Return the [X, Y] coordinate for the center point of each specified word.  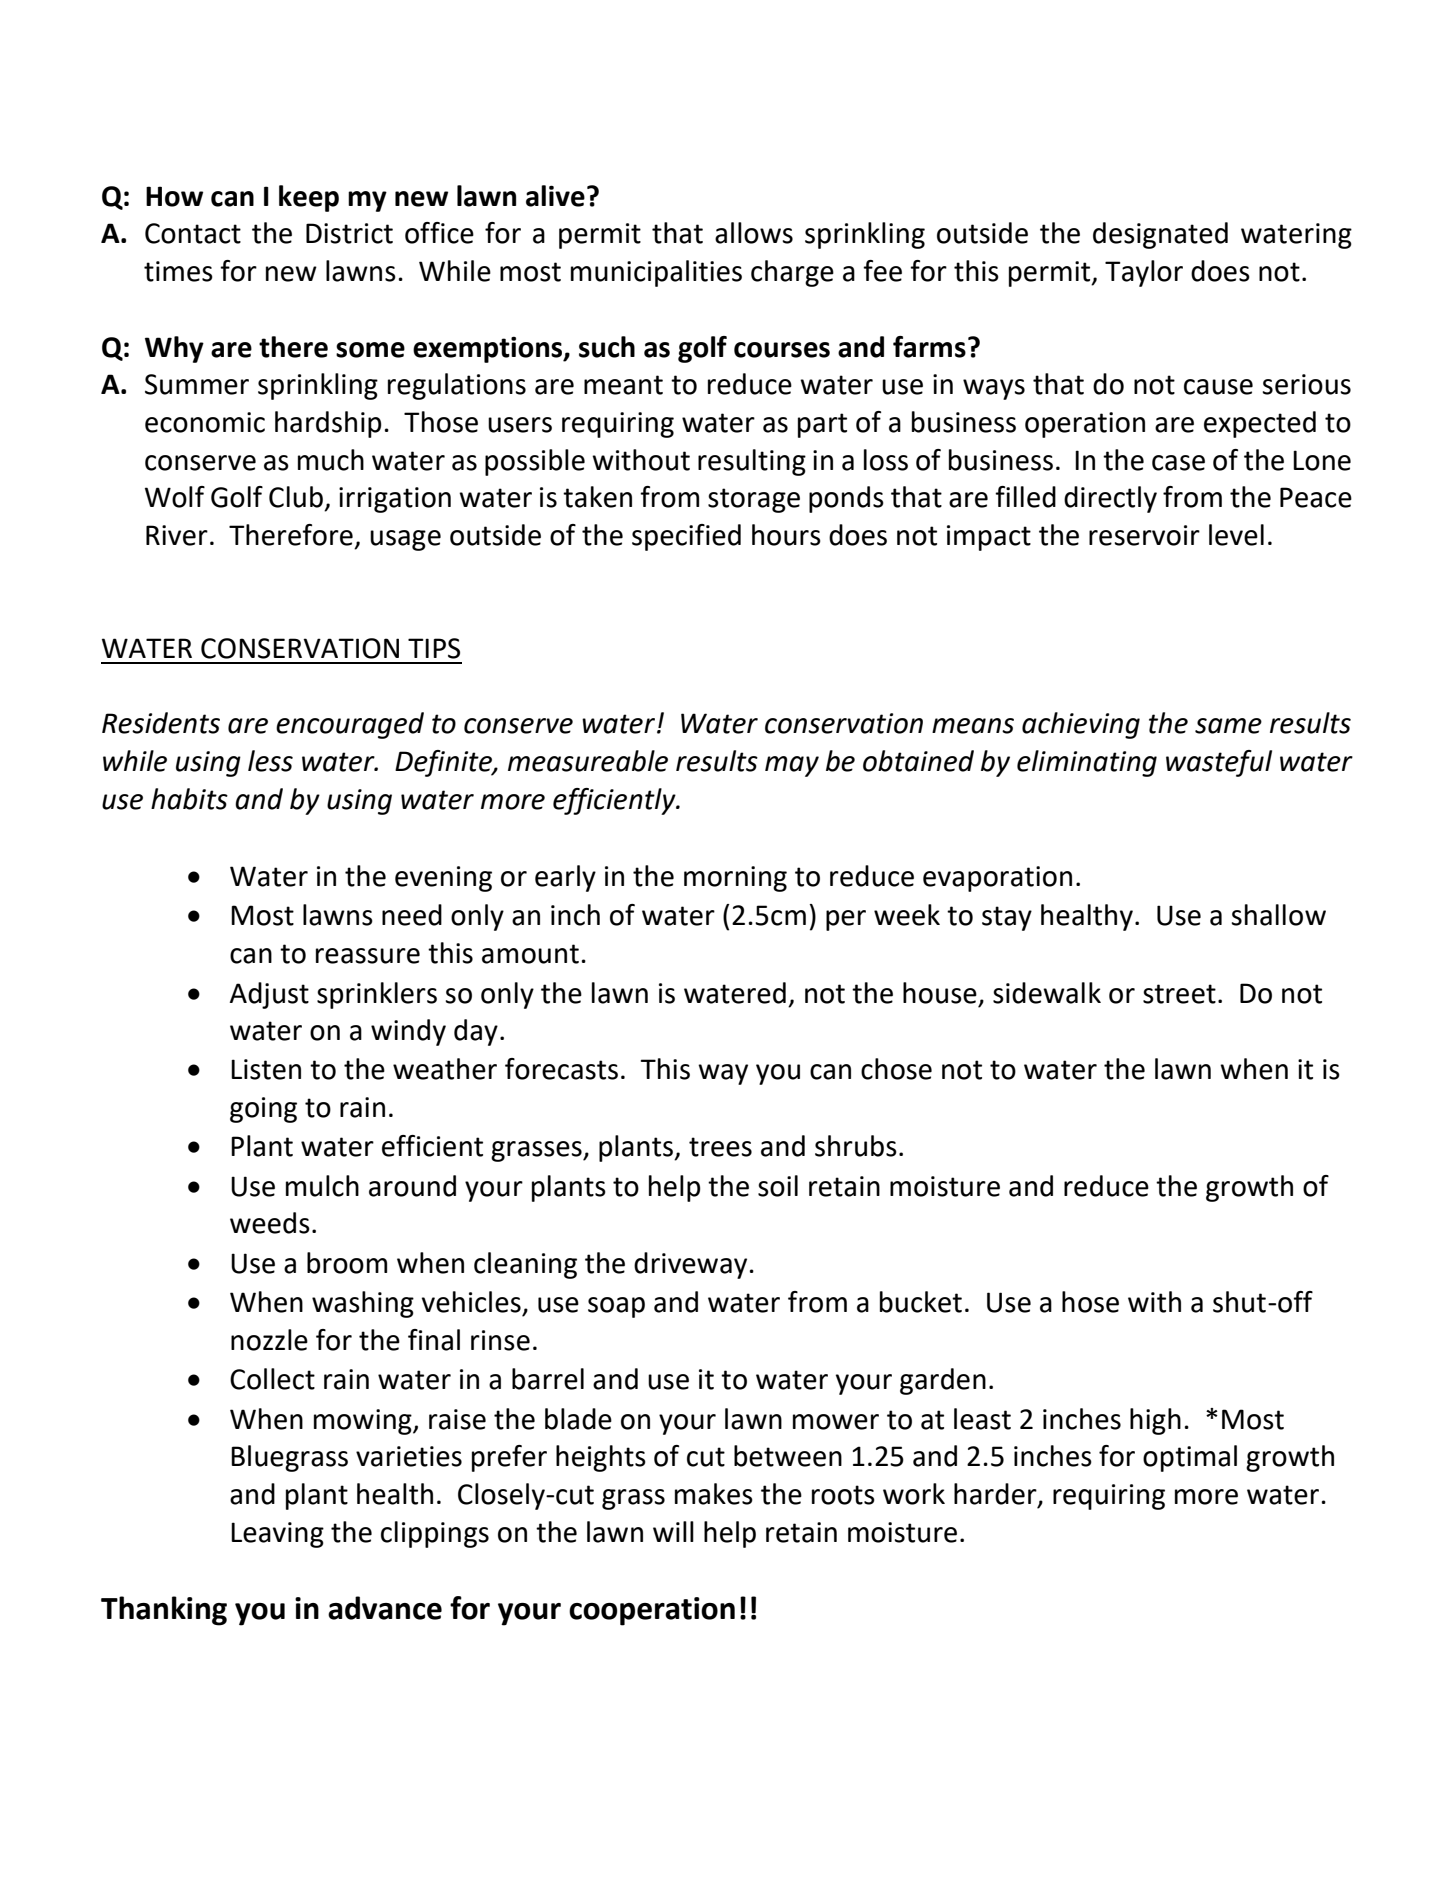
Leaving [277, 1535]
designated [1160, 235]
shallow [1278, 915]
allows [754, 233]
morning [735, 879]
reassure [368, 956]
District [349, 233]
